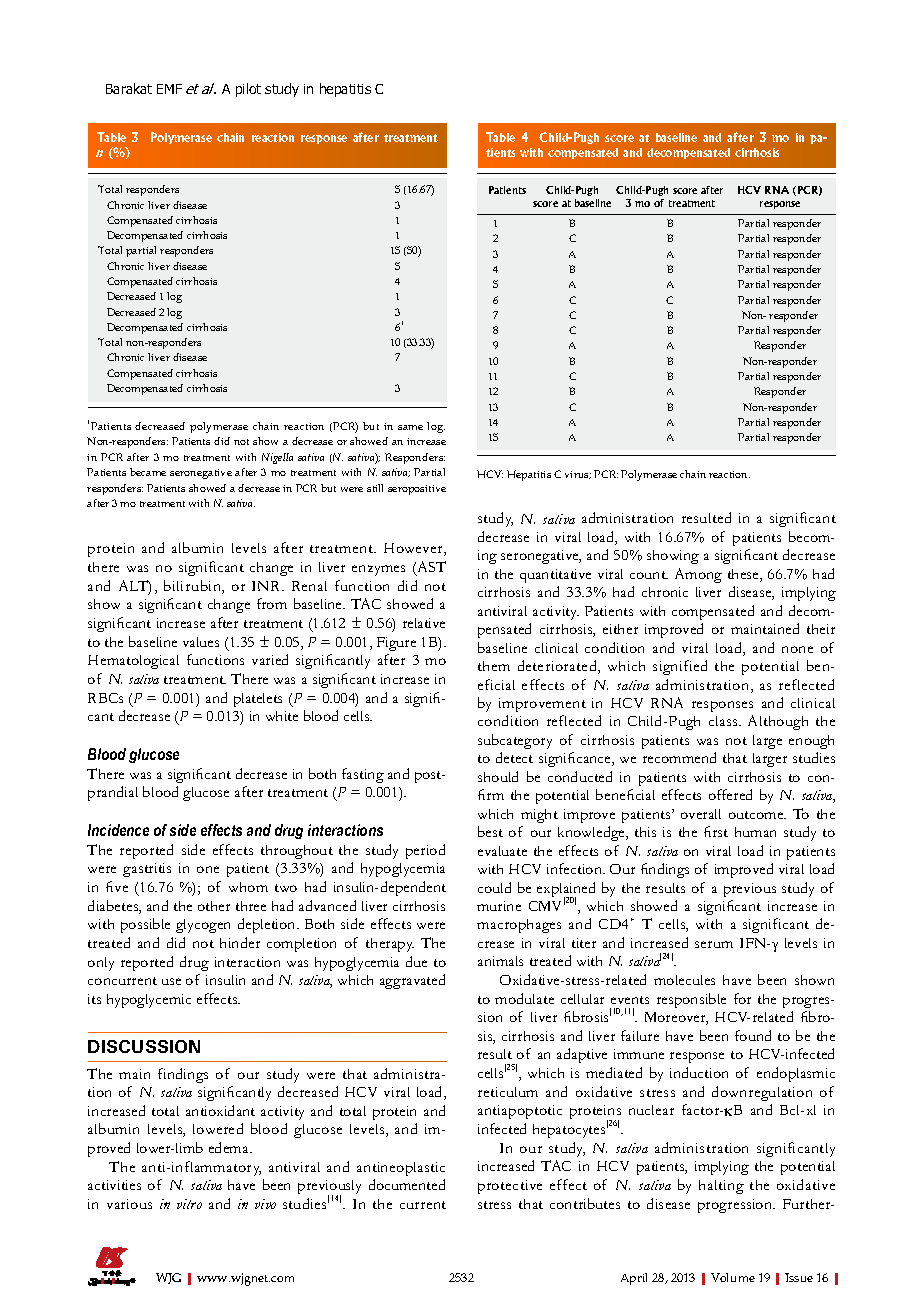 This page has height=1308, width=924. I want to click on values, so click(201, 642).
